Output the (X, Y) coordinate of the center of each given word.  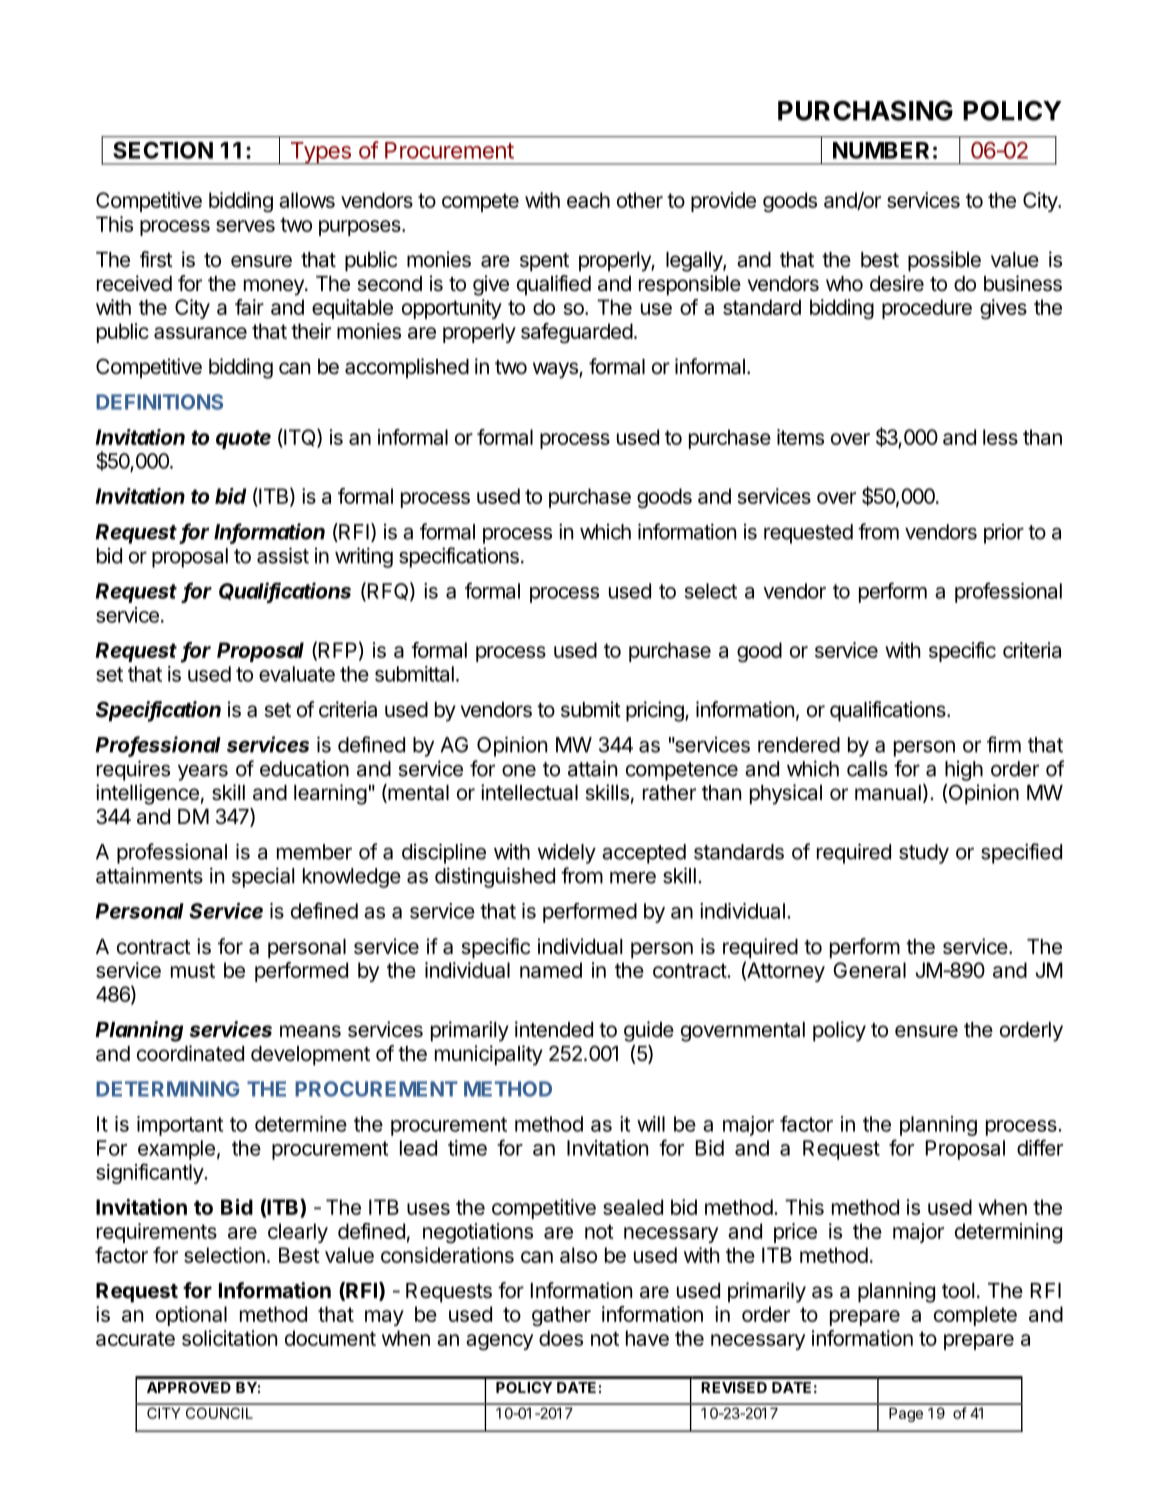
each (588, 200)
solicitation (229, 1338)
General (869, 970)
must (193, 970)
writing (364, 557)
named (551, 970)
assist (283, 555)
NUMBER (881, 150)
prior (1004, 534)
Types (320, 153)
